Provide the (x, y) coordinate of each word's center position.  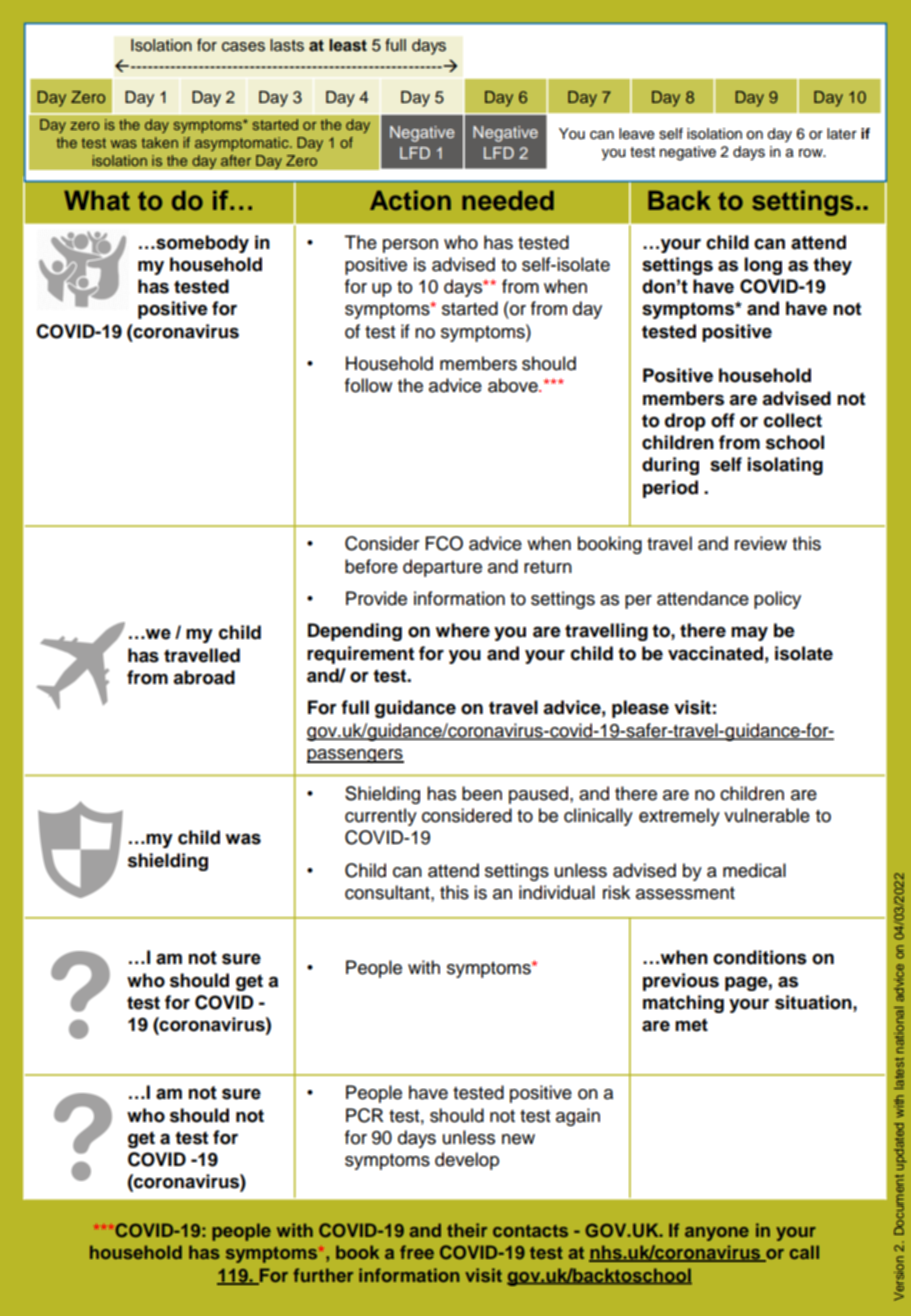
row (812, 153)
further (323, 1275)
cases (243, 47)
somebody (201, 244)
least (348, 45)
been (482, 793)
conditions (760, 957)
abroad (204, 677)
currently (381, 817)
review (761, 543)
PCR (365, 1115)
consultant (388, 892)
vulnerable (767, 815)
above (514, 385)
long (763, 266)
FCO (444, 543)
